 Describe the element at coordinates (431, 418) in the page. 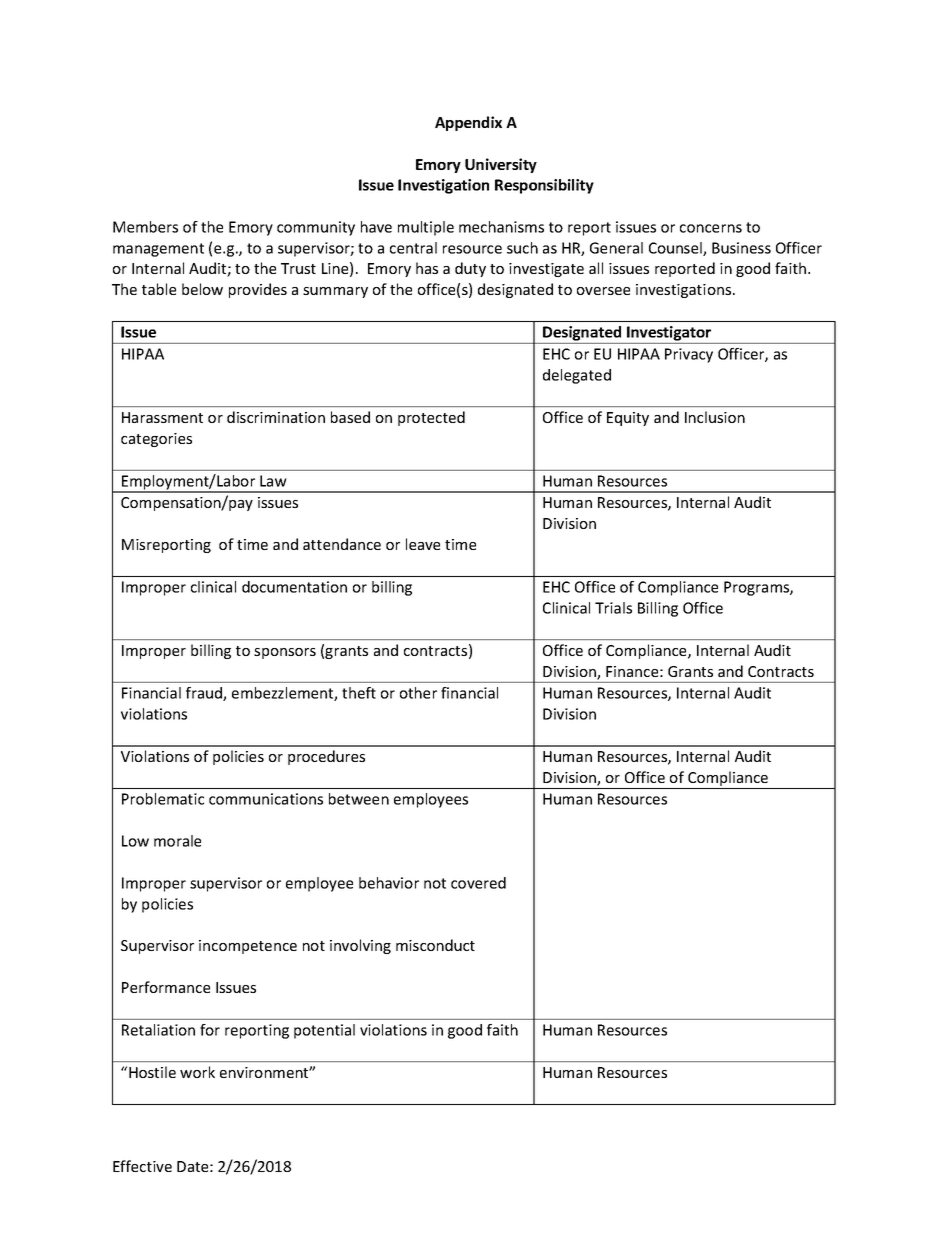

I see `protected` at that location.
